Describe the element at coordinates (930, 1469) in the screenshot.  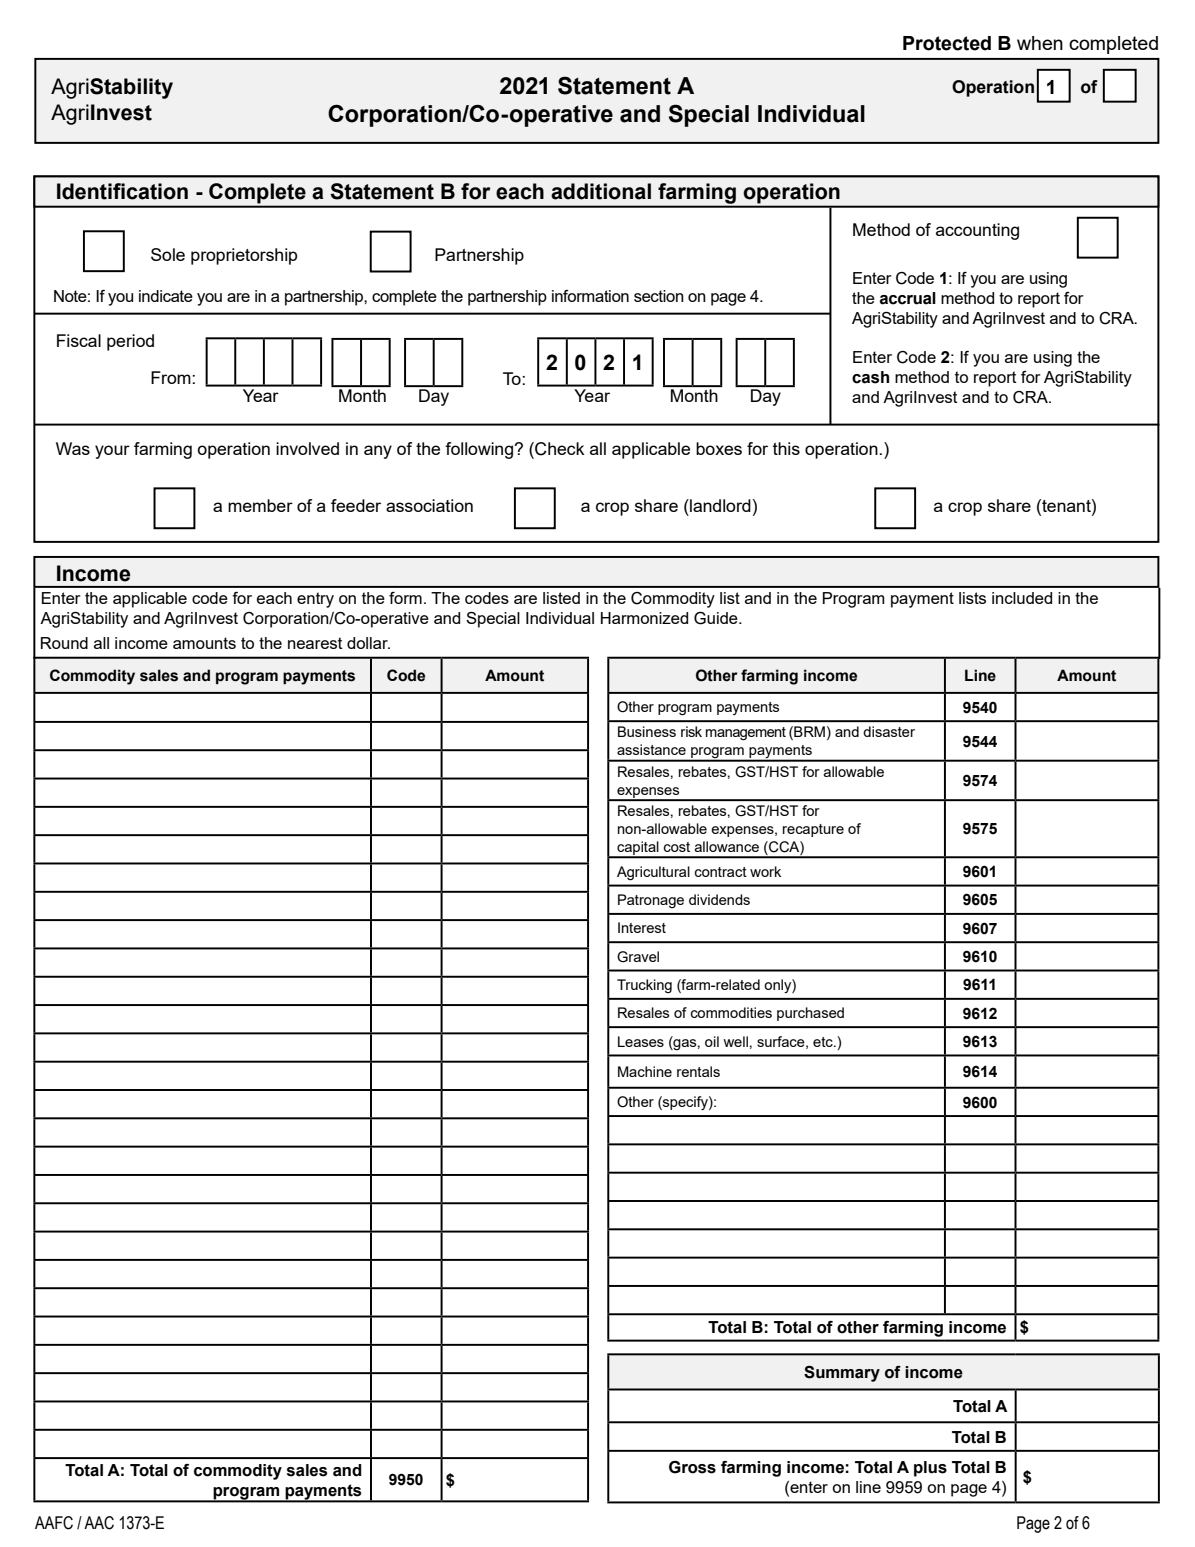
I see `plus` at that location.
